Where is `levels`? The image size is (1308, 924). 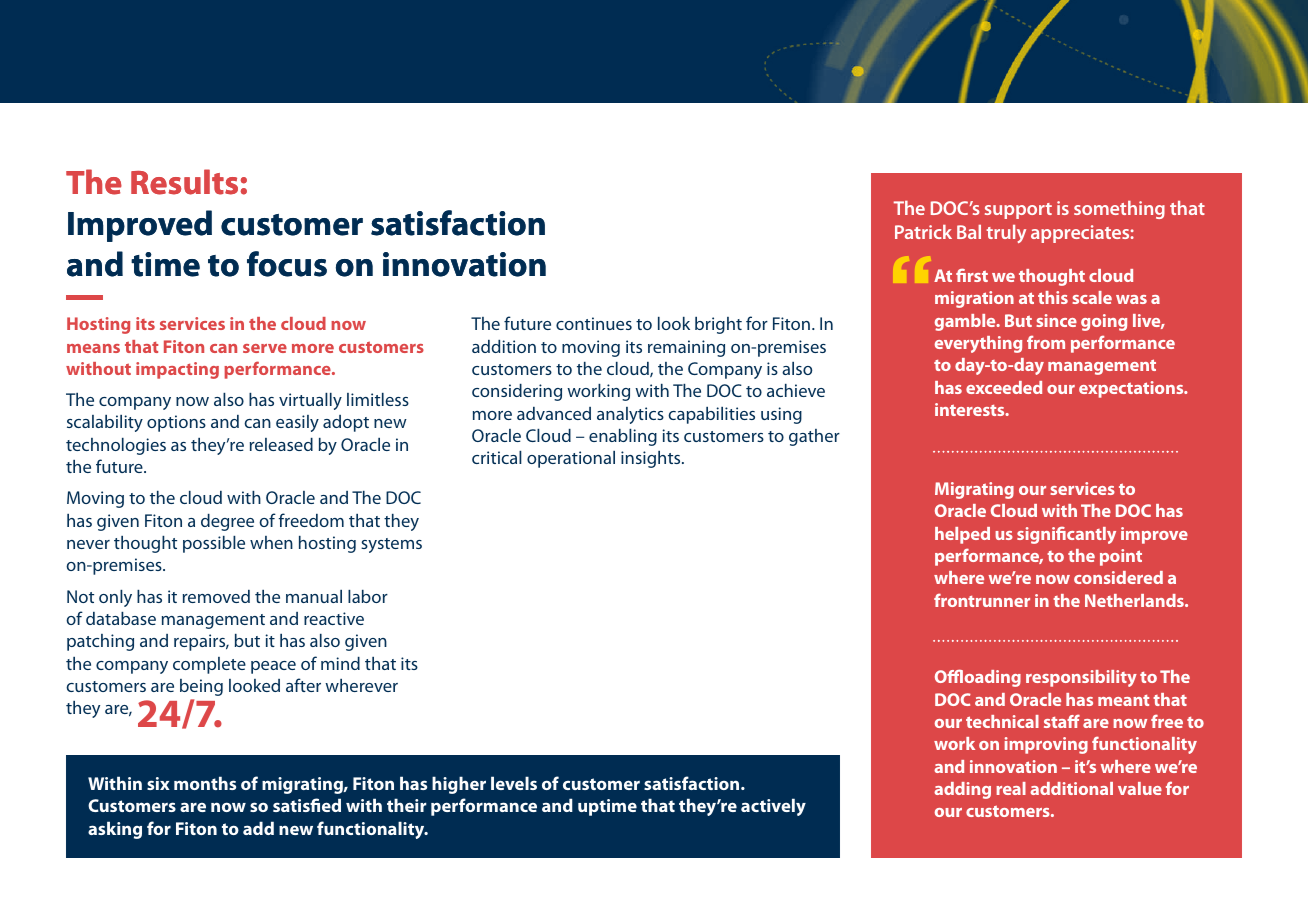
levels is located at coordinates (514, 783).
